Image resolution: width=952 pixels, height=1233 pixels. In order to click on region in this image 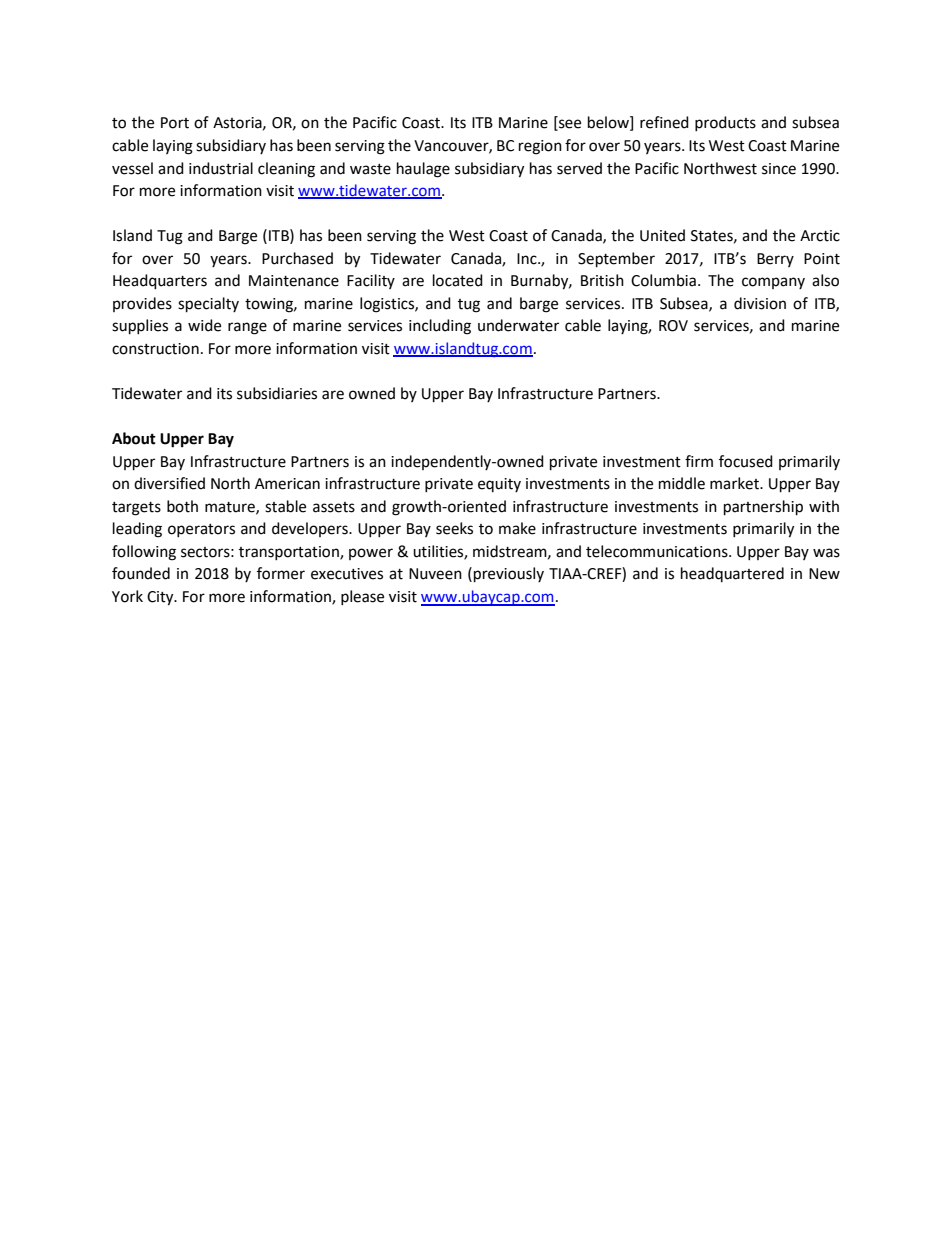, I will do `click(540, 147)`.
